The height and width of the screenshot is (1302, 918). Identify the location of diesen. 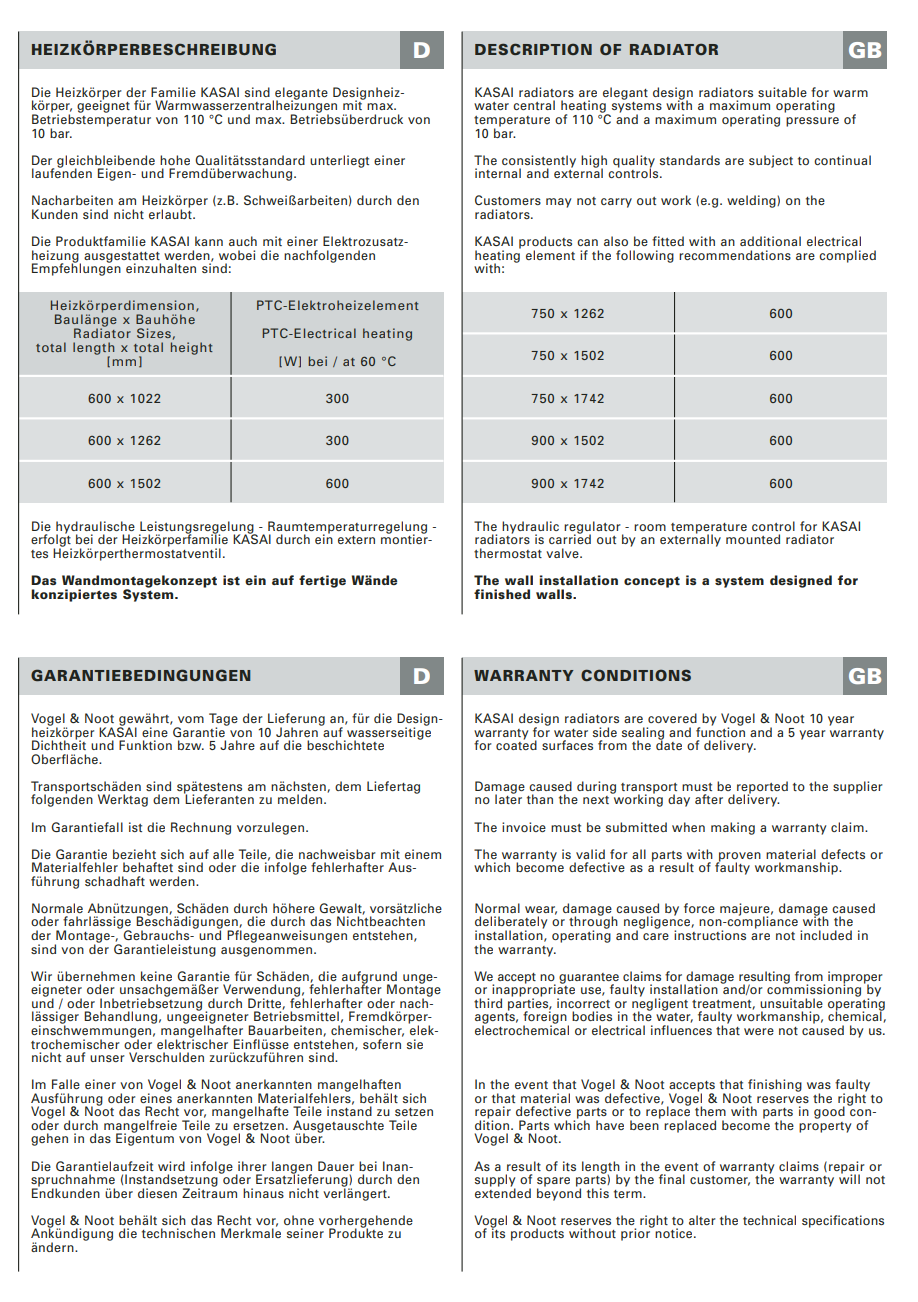
(157, 1193).
